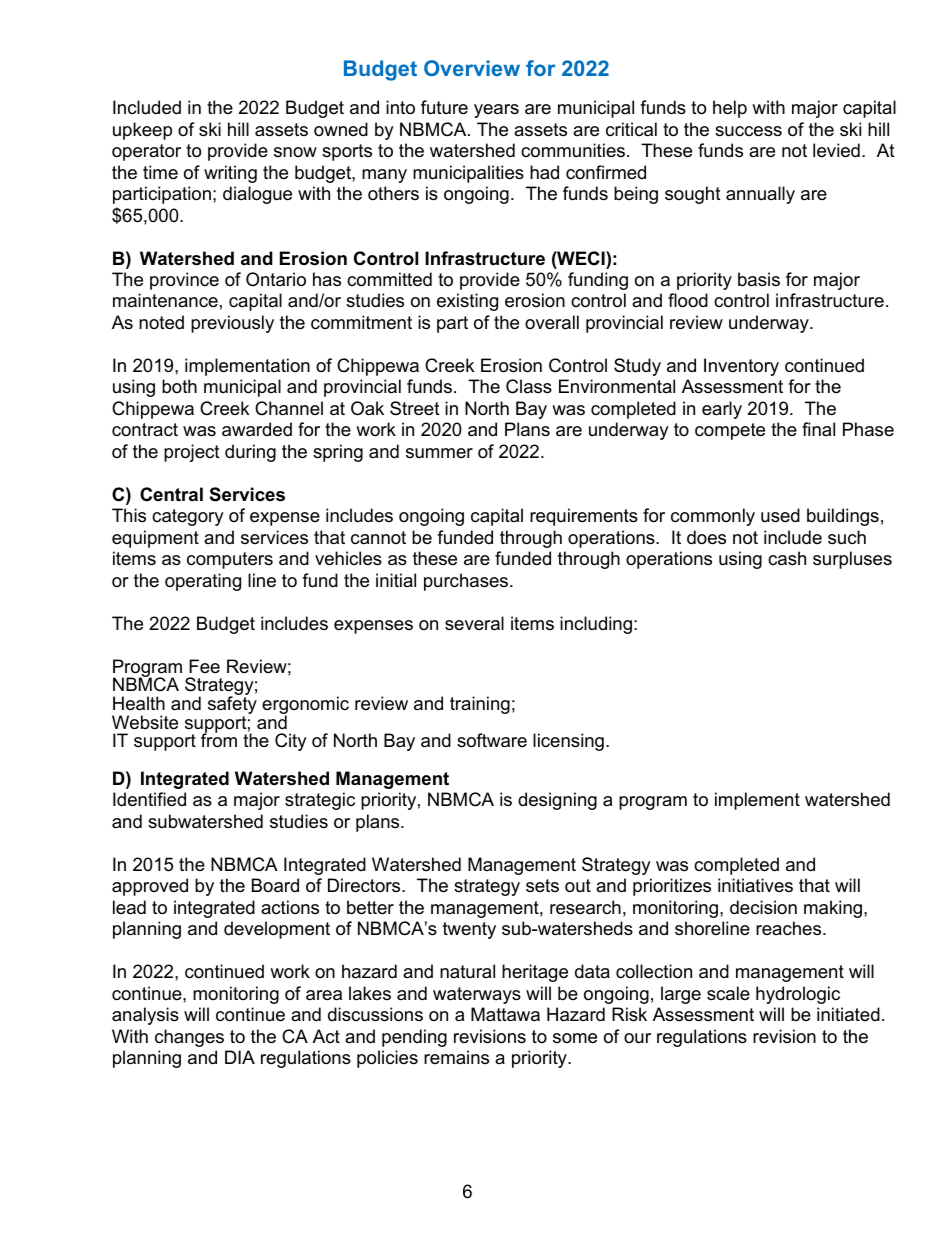  What do you see at coordinates (257, 429) in the screenshot?
I see `awarded` at bounding box center [257, 429].
